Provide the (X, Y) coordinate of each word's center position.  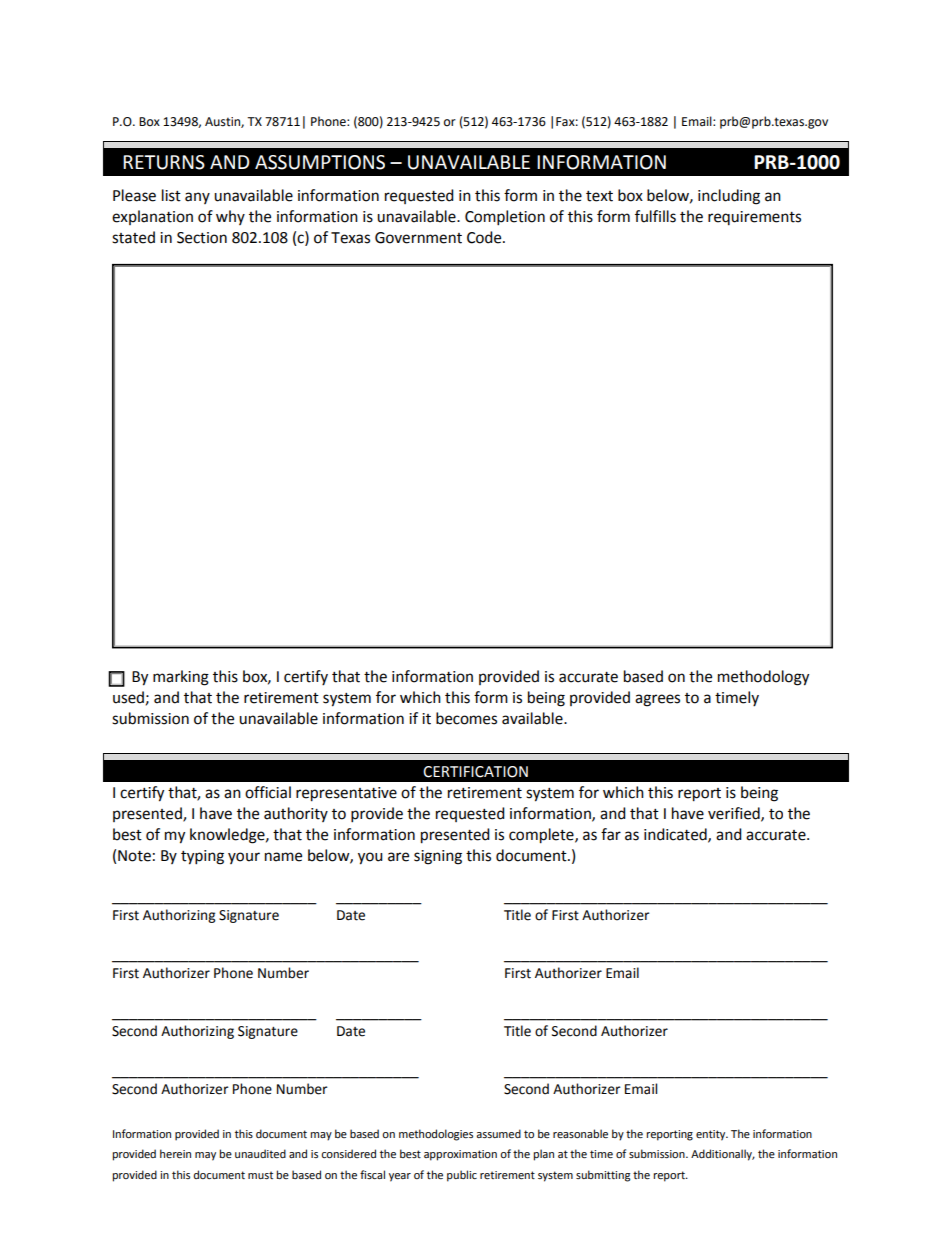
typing (202, 857)
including (729, 197)
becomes (466, 718)
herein (175, 1153)
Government (418, 238)
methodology (763, 678)
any (197, 198)
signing (438, 857)
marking (181, 678)
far (611, 834)
